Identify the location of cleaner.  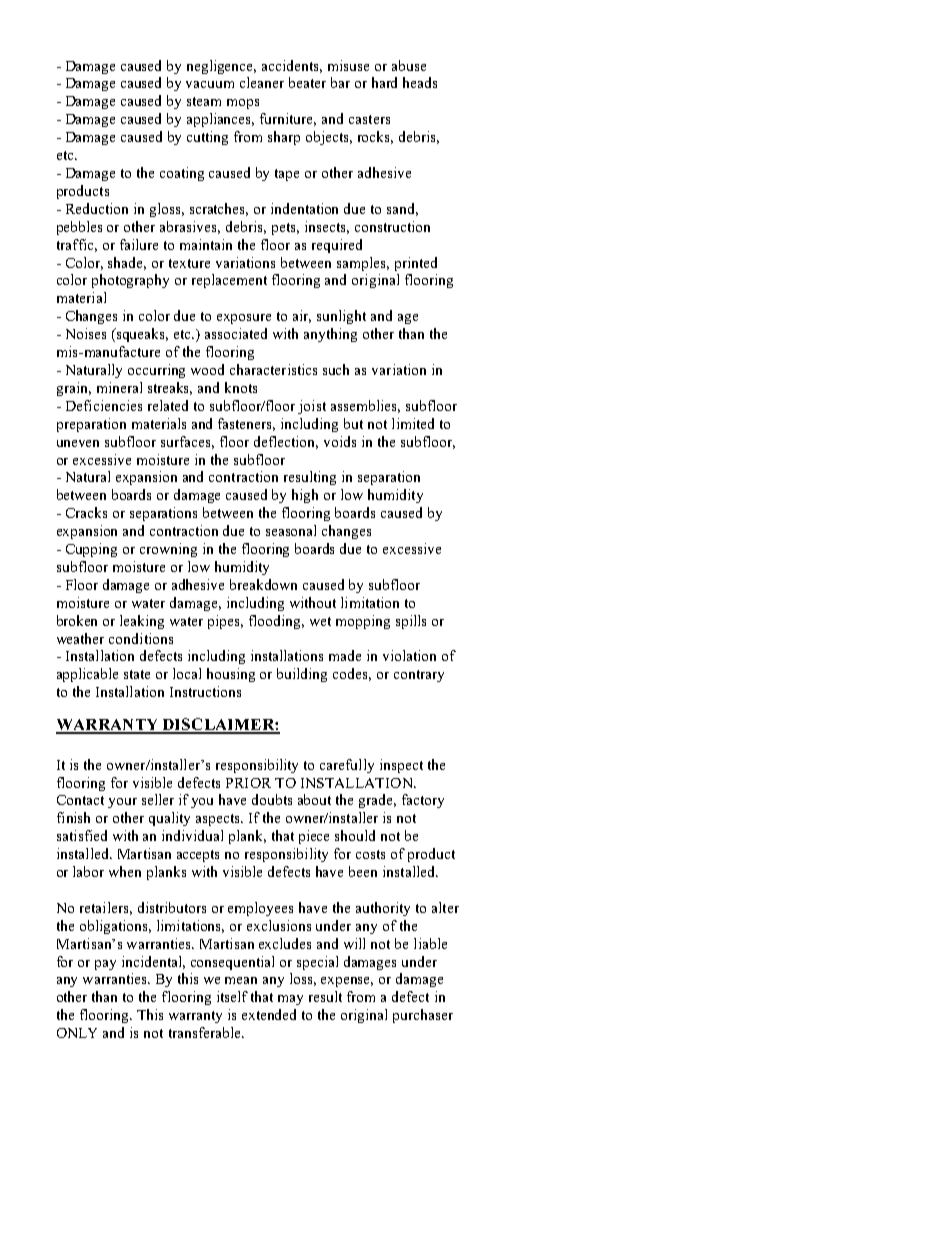
(262, 82).
